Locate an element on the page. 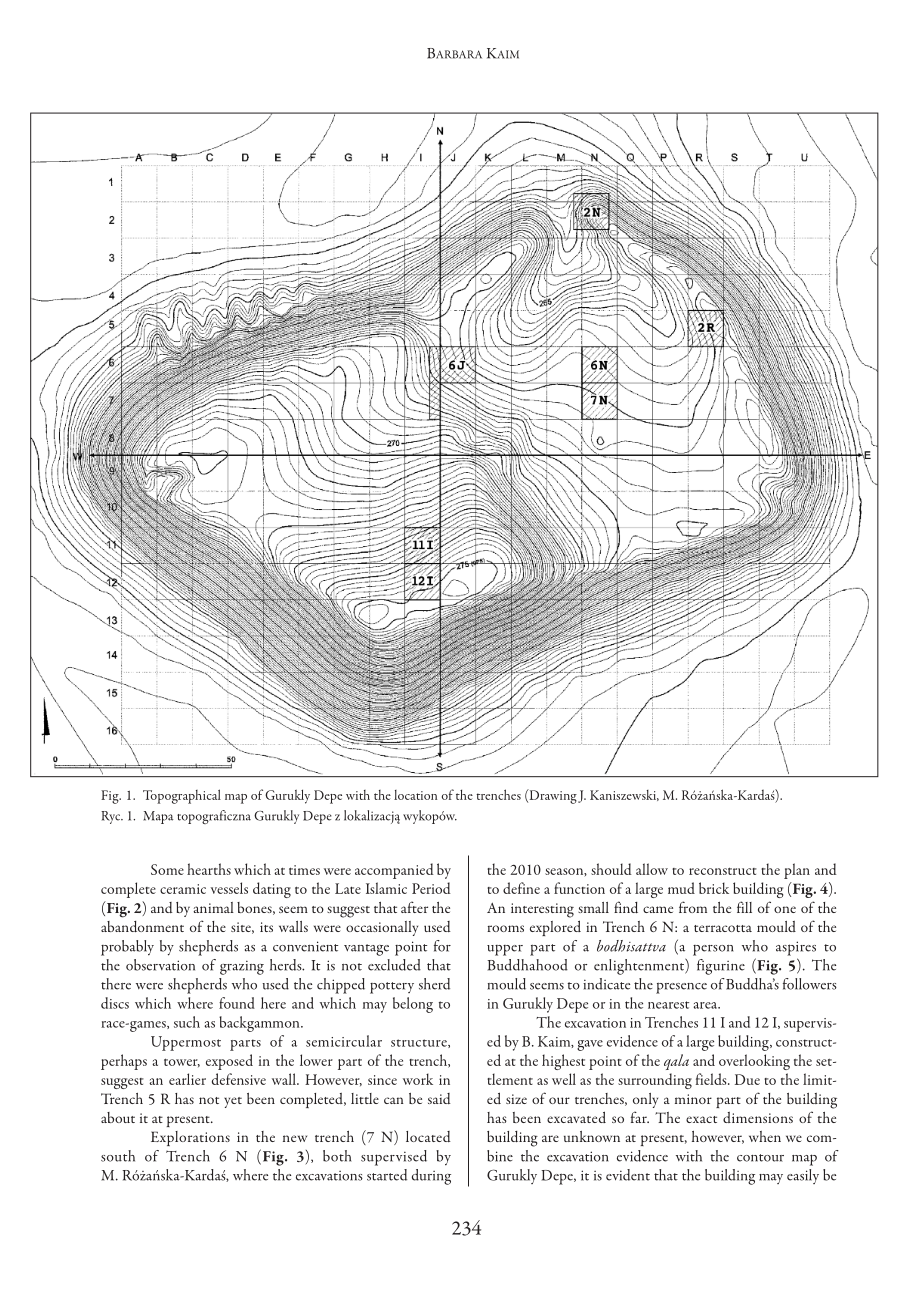  south is located at coordinates (118, 1156).
